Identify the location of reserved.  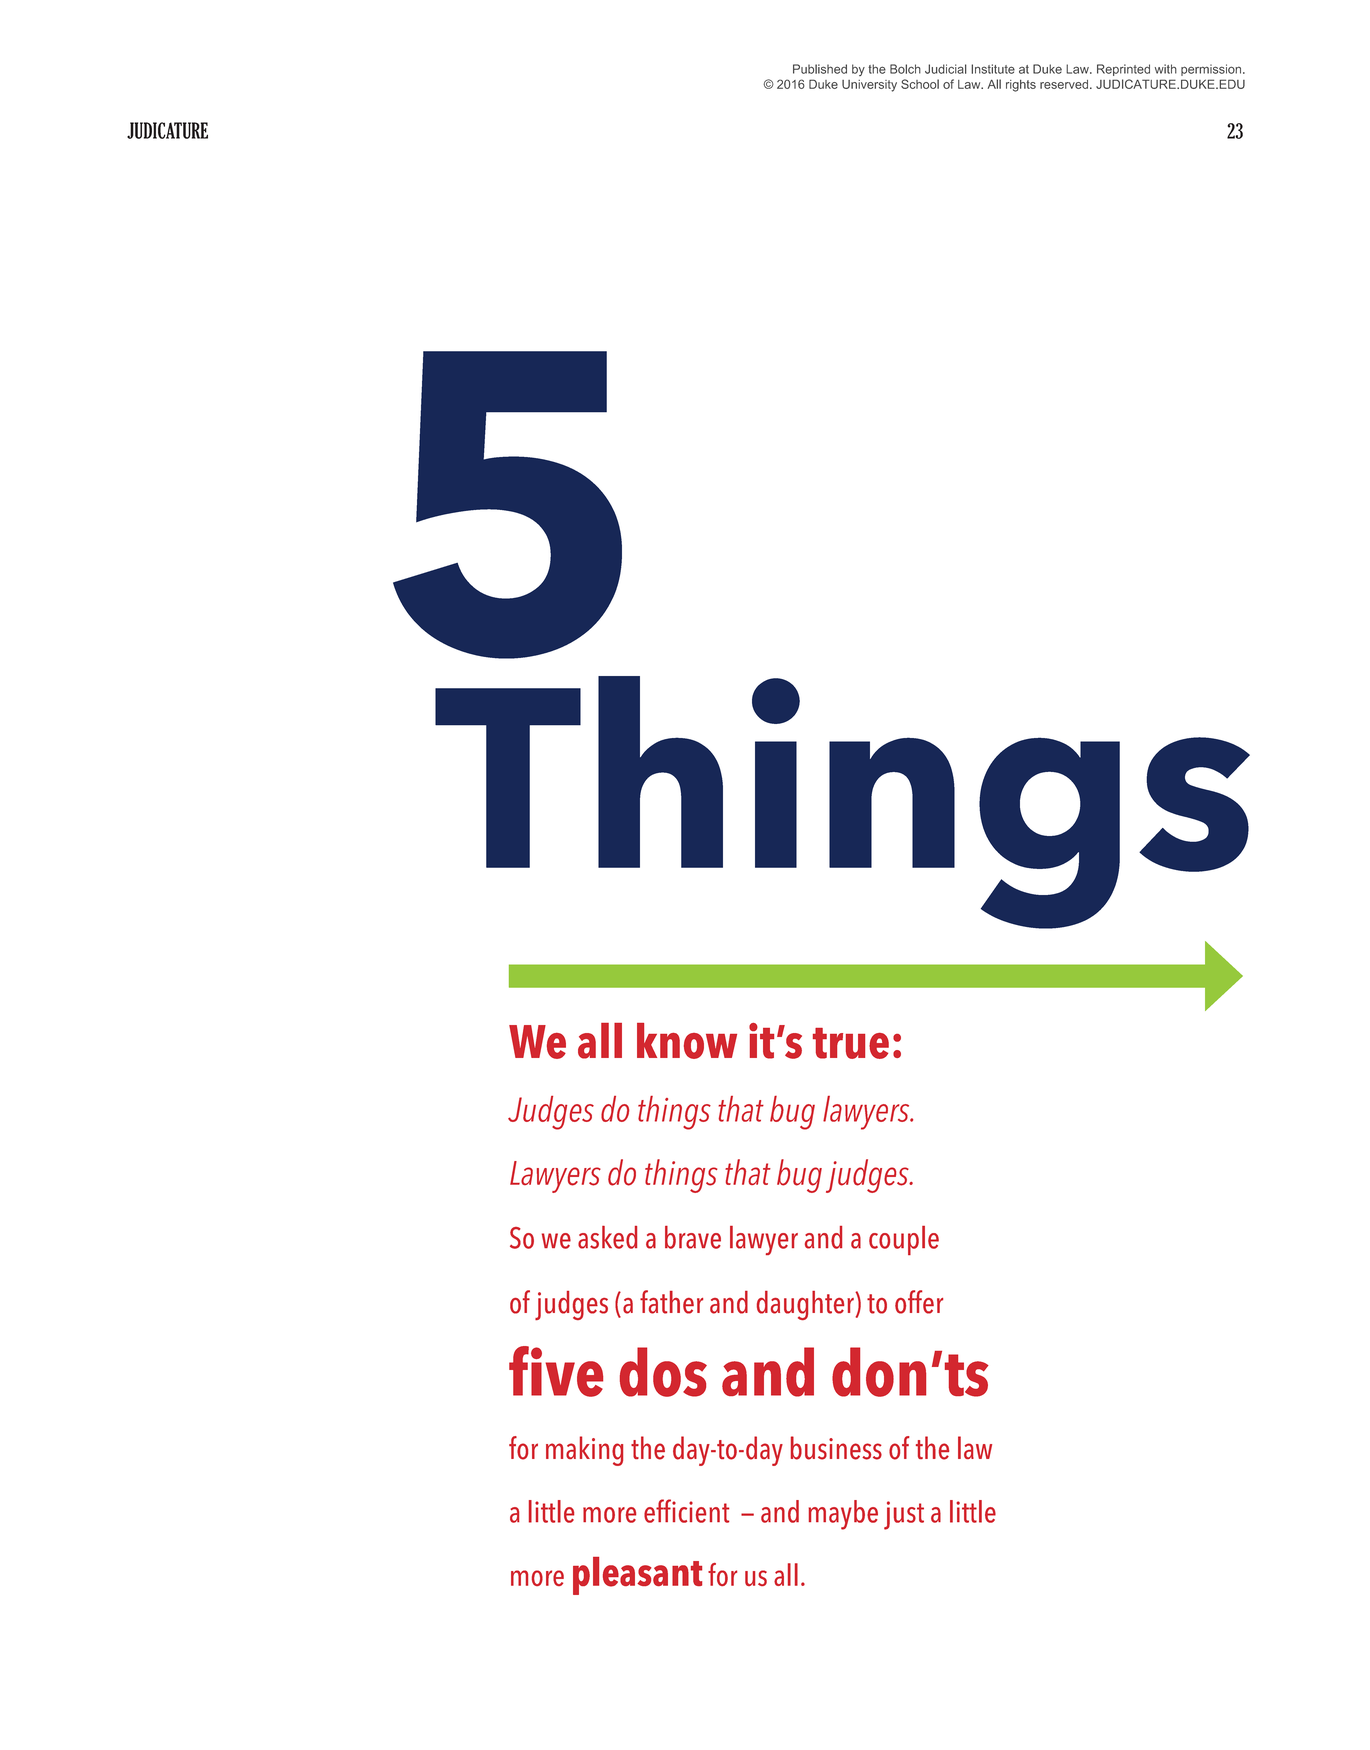
(1065, 84).
